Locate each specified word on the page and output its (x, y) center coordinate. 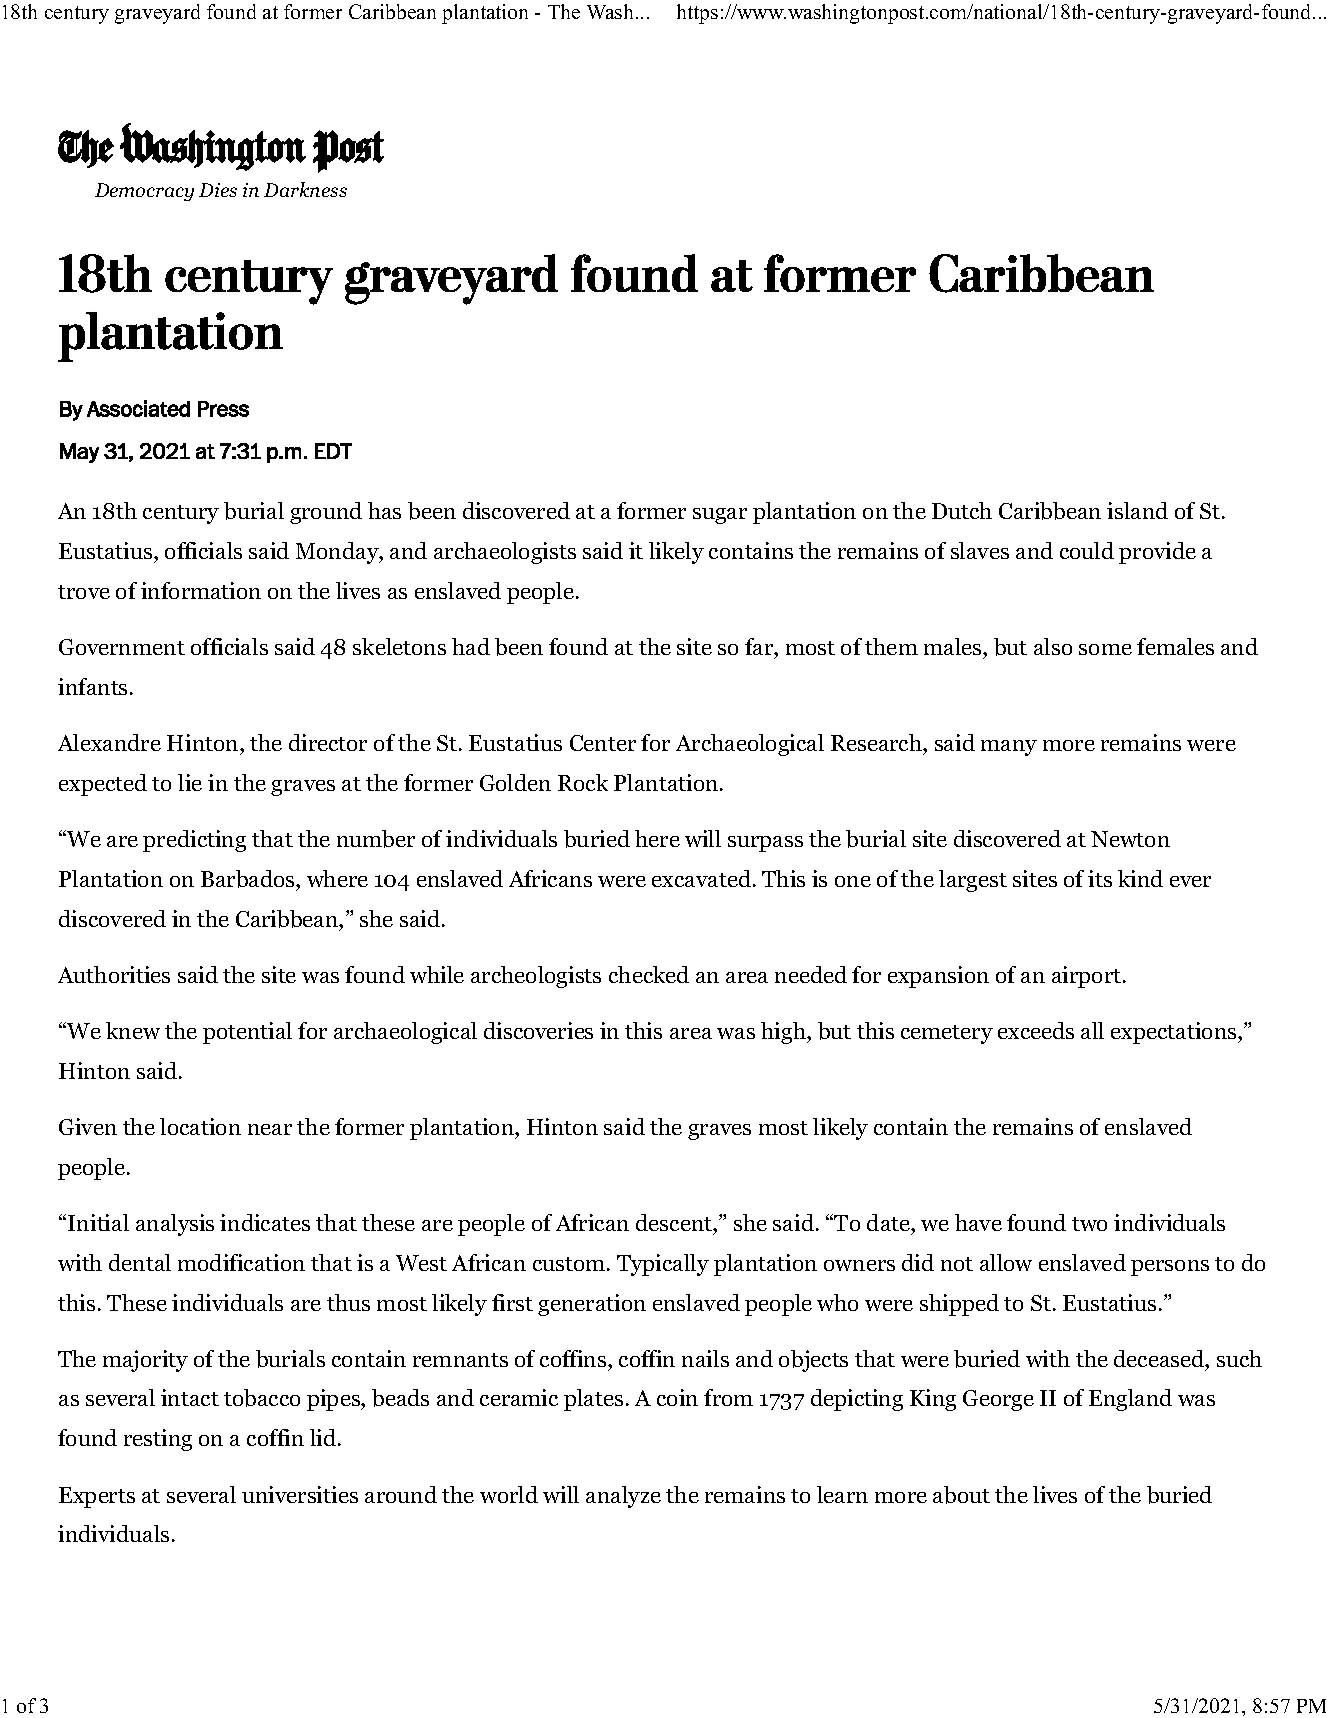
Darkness (305, 189)
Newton (1130, 839)
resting (158, 1440)
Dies (218, 190)
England (1130, 1400)
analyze (623, 1497)
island (1137, 510)
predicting (194, 841)
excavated (701, 878)
